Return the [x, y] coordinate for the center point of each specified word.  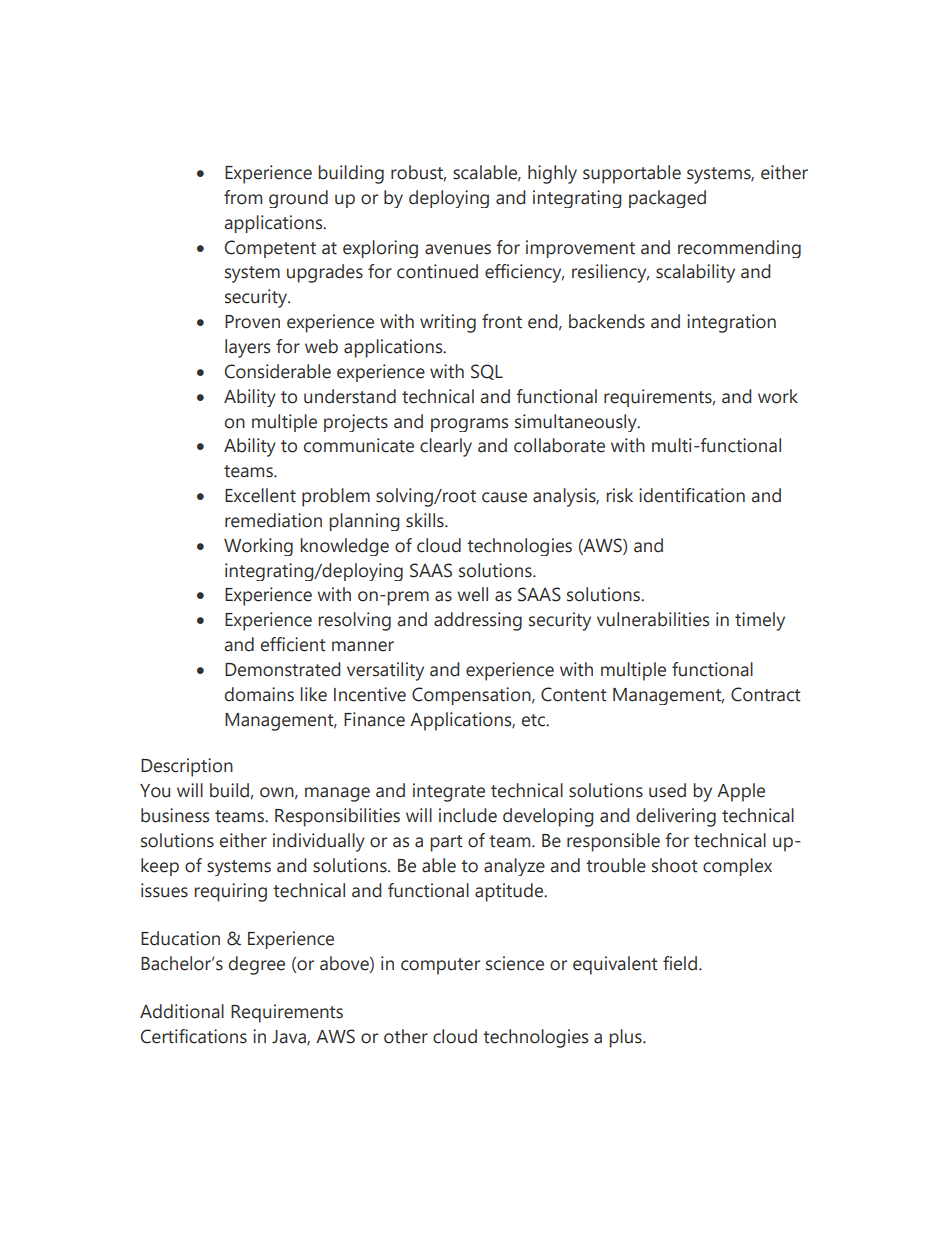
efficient [293, 644]
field [680, 963]
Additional [182, 1011]
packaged [667, 199]
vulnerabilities [653, 619]
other [406, 1036]
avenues [458, 249]
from [243, 197]
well [472, 594]
